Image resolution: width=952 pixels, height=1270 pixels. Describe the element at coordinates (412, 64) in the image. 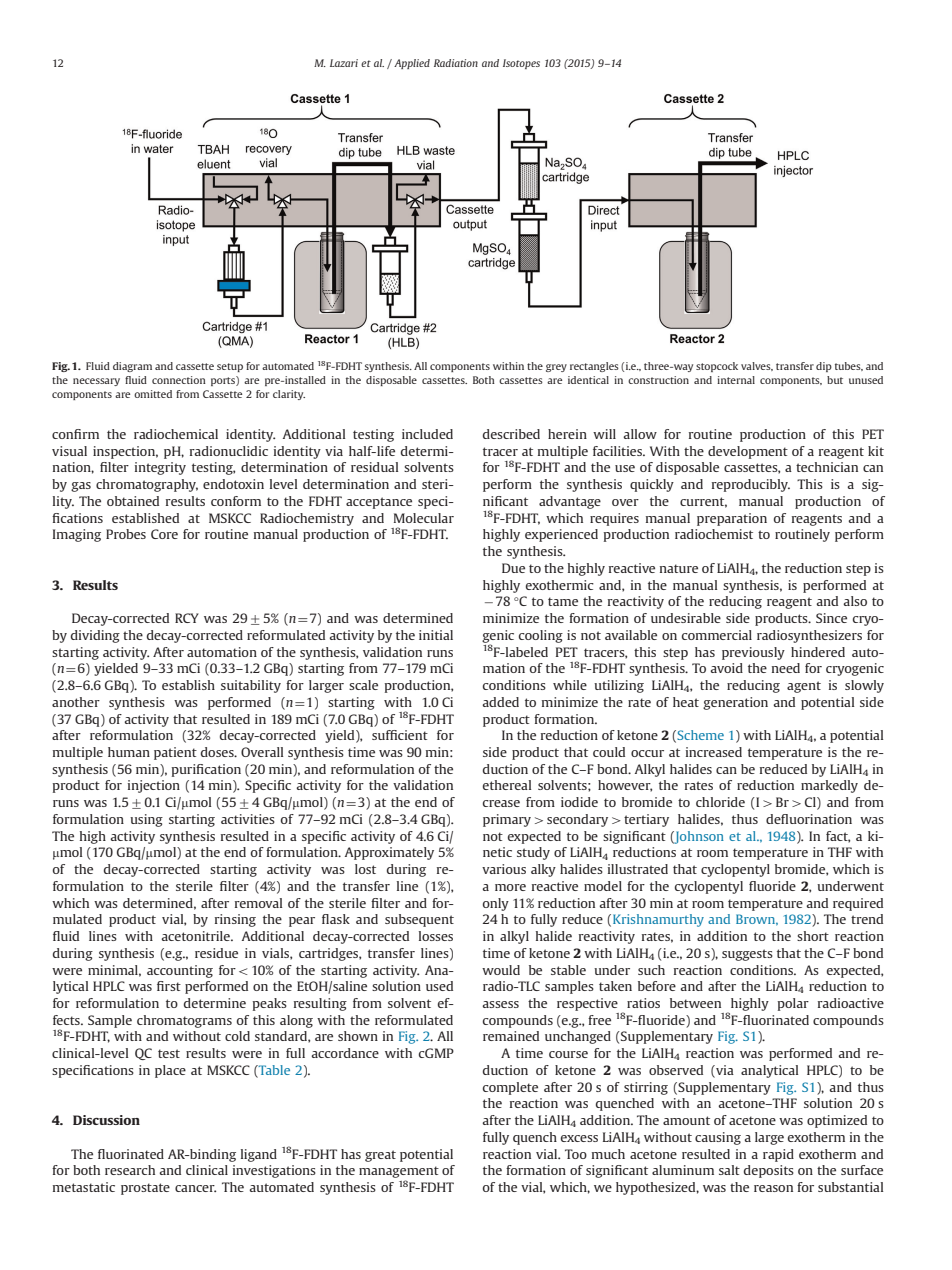

I see `Applied` at that location.
